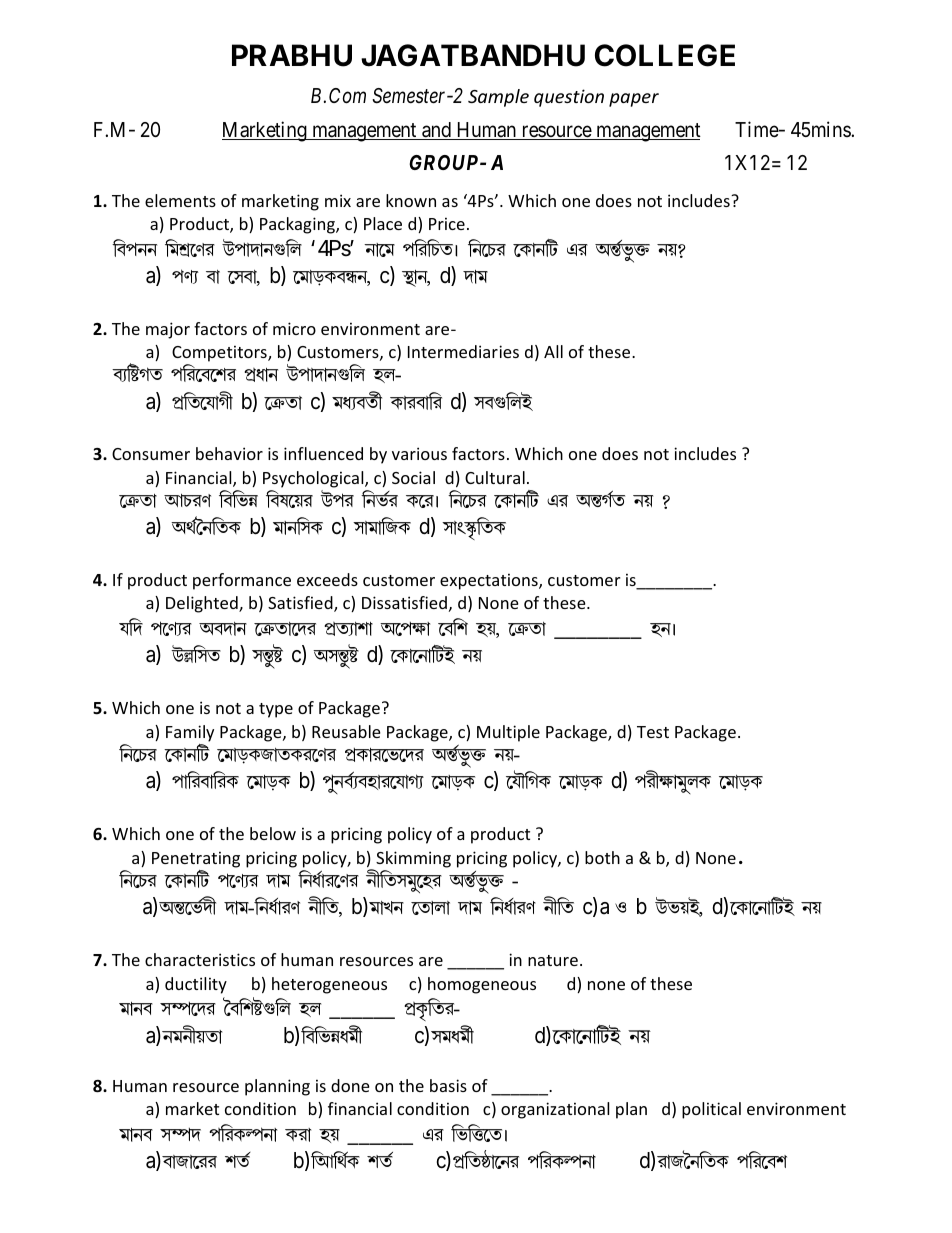  Describe the element at coordinates (711, 1110) in the page. I see `political` at that location.
